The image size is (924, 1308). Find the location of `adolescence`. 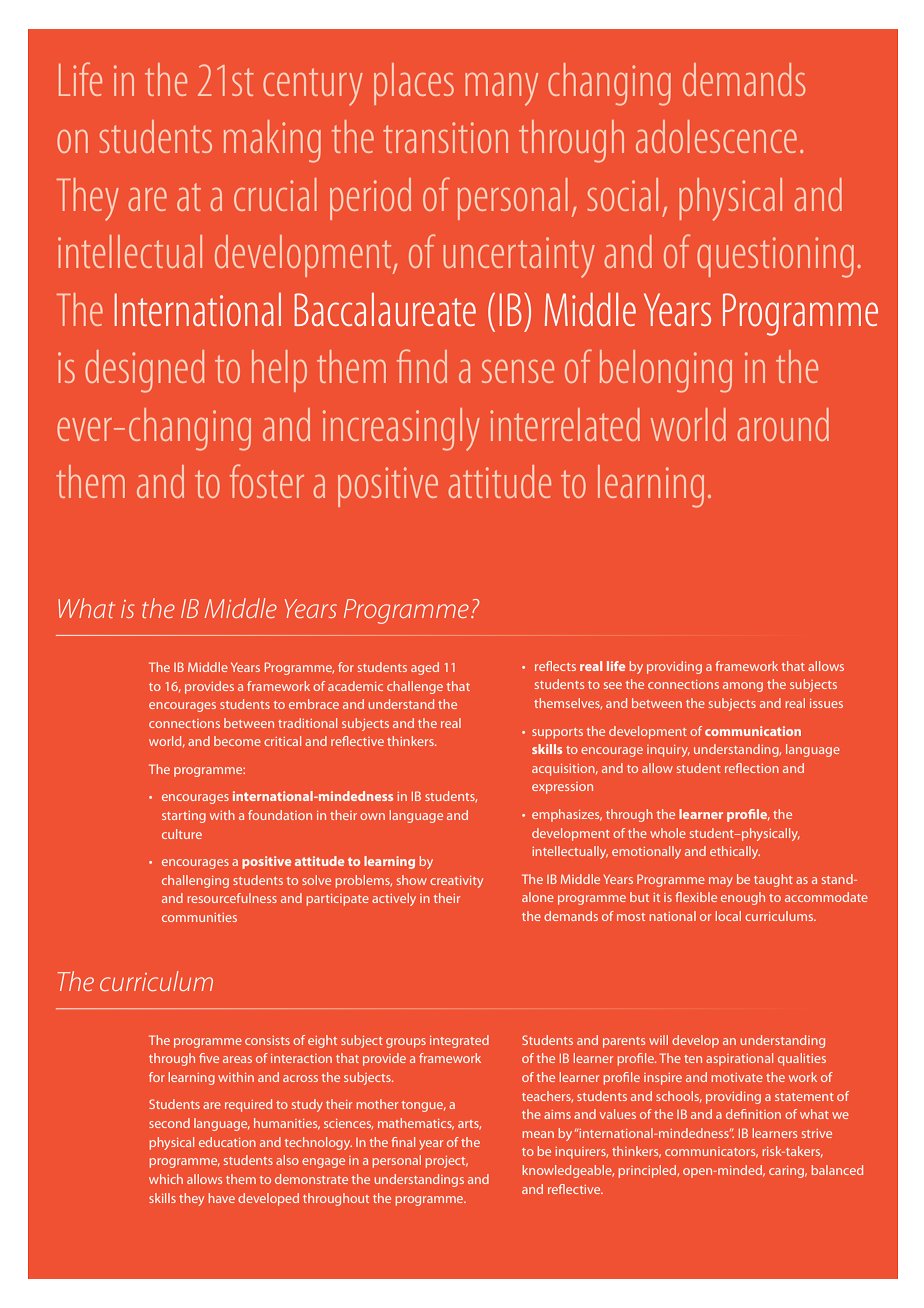

adolescence is located at coordinates (716, 136).
